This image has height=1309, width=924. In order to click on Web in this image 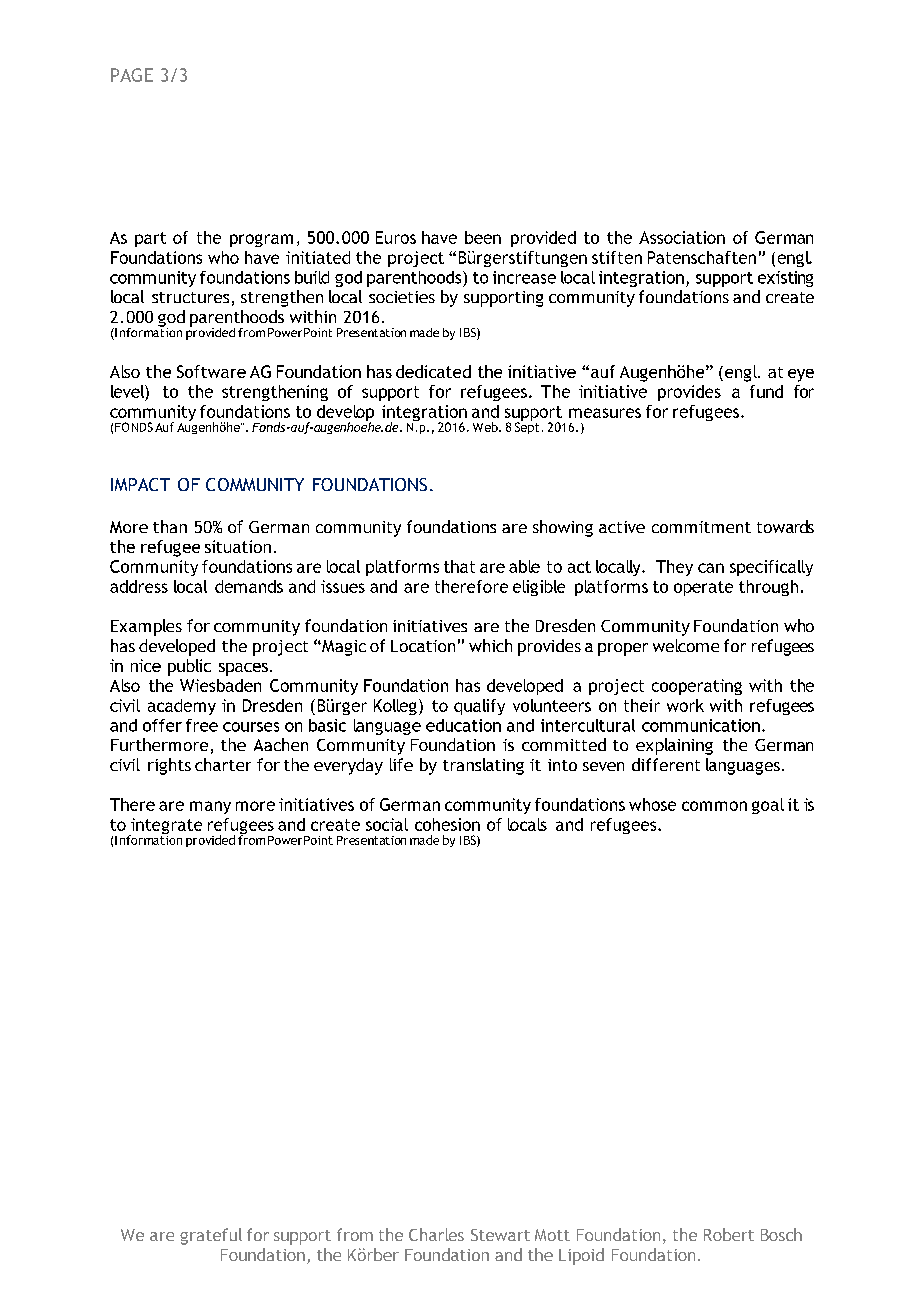, I will do `click(486, 427)`.
